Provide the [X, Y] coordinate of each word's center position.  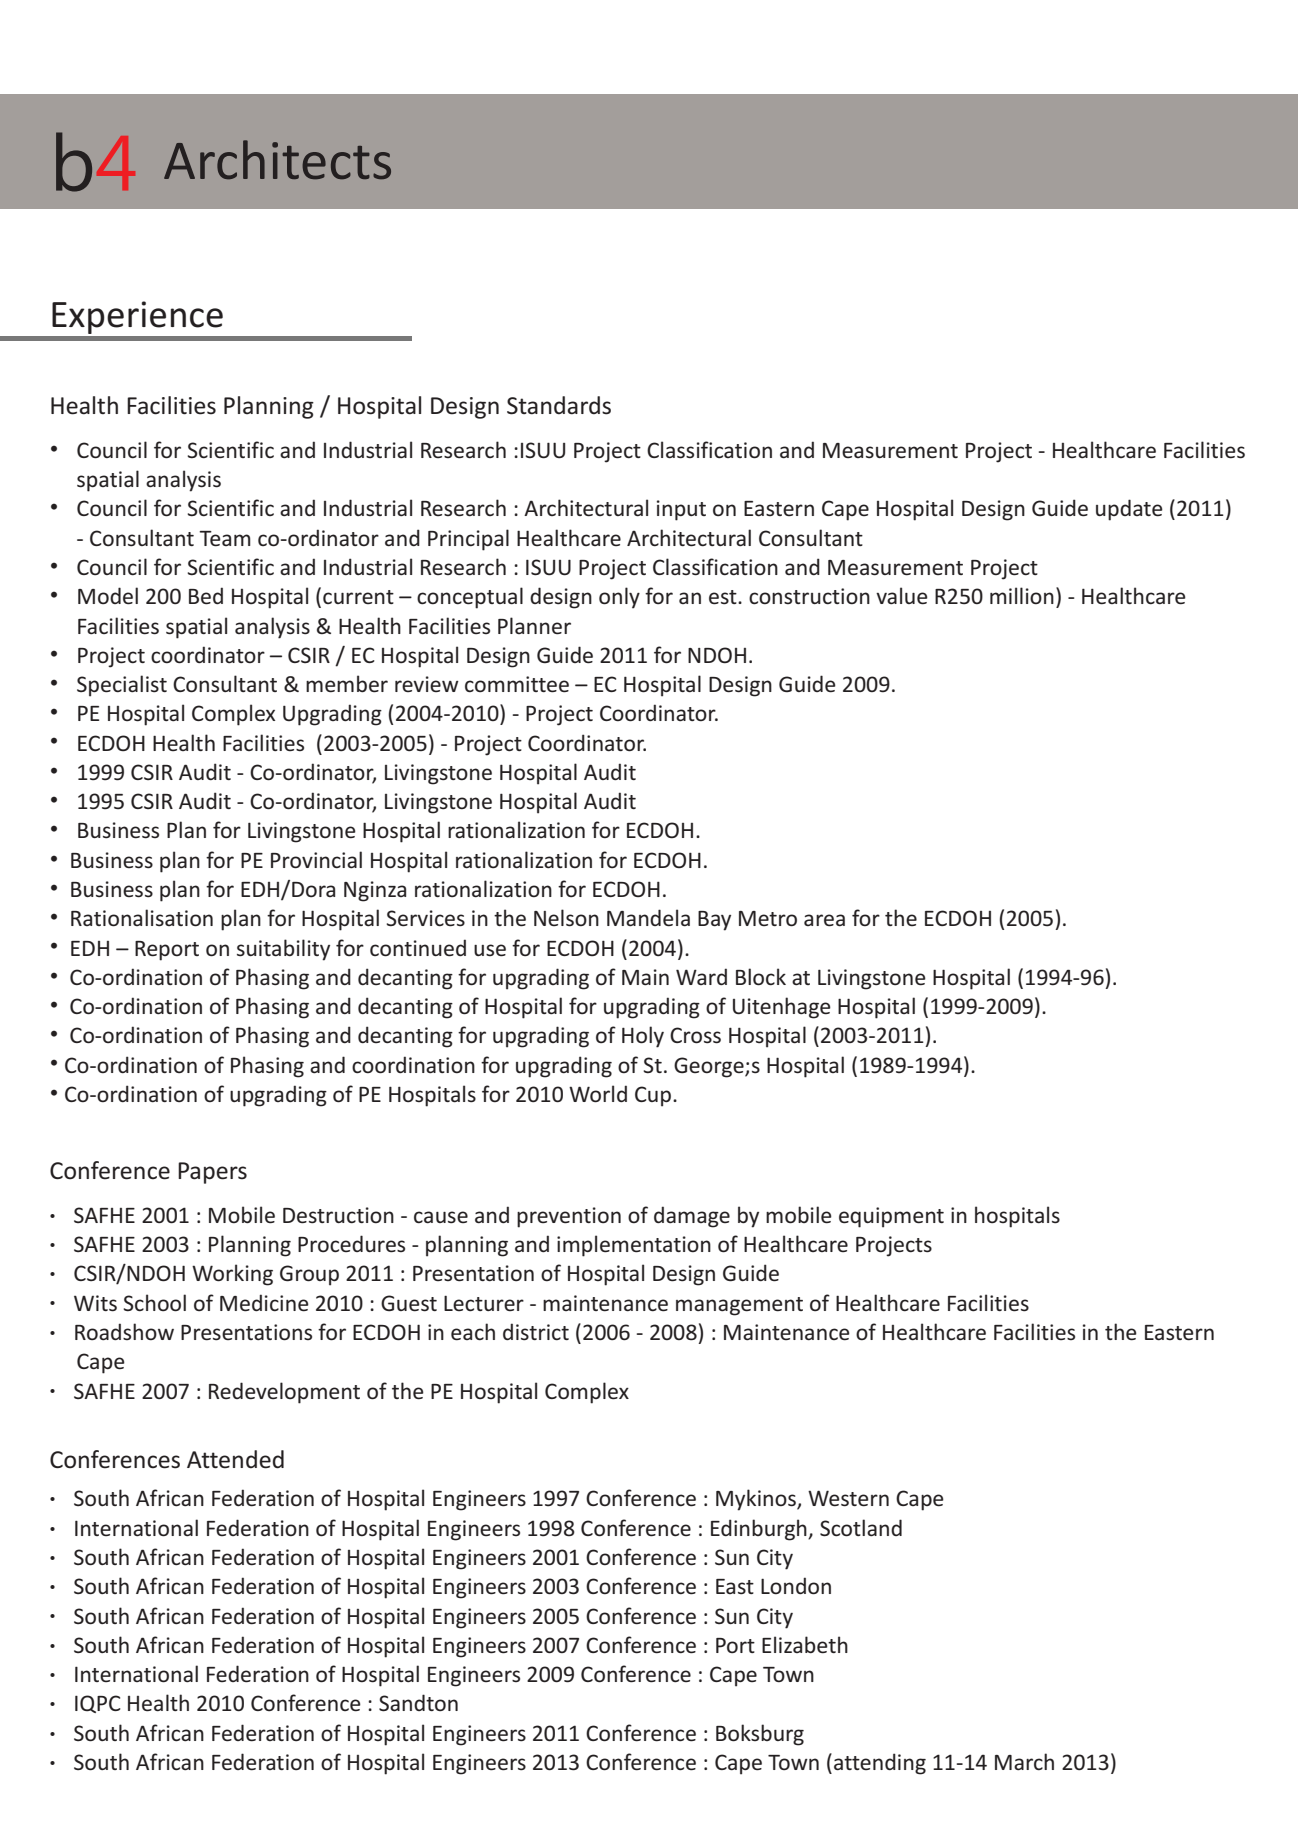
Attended [235, 1459]
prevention [569, 1217]
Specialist [122, 686]
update [1129, 510]
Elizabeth [805, 1645]
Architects [277, 159]
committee [517, 684]
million [1022, 595]
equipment [891, 1217]
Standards [559, 405]
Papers [212, 1173]
